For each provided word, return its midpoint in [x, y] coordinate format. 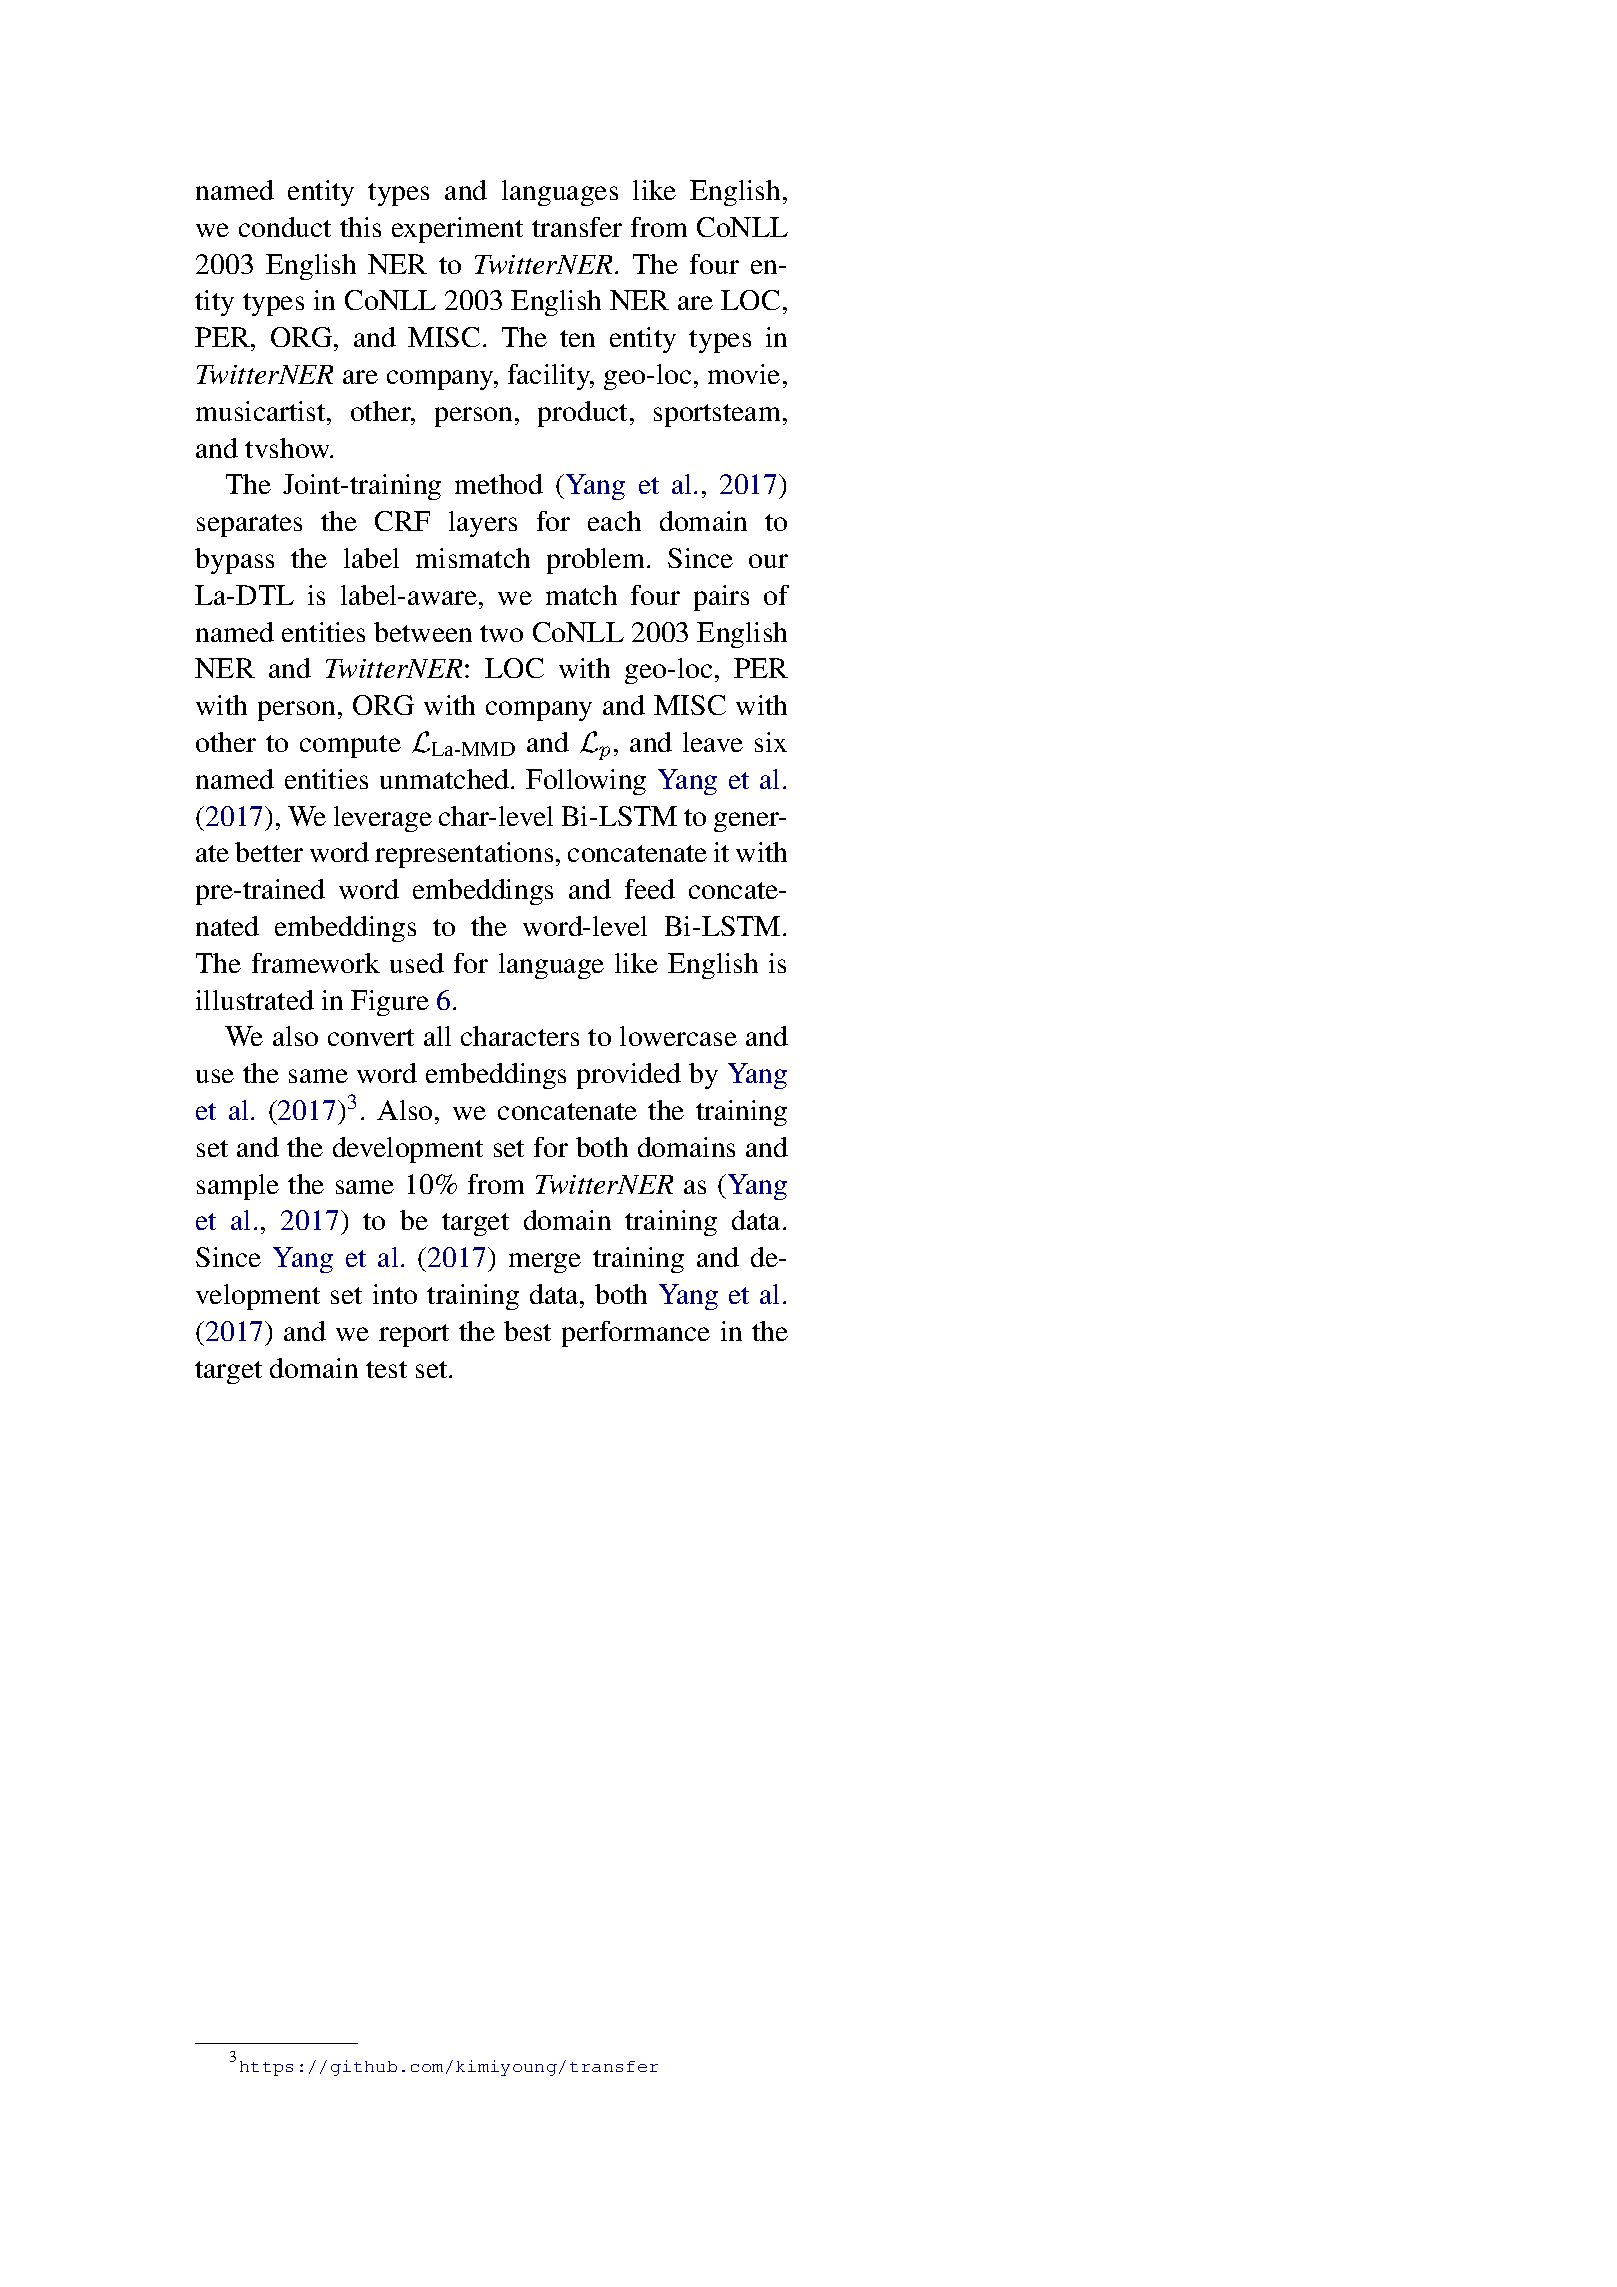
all [437, 1036]
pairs [721, 598]
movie [744, 374]
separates [249, 525]
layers [483, 524]
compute [350, 746]
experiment [457, 230]
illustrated [255, 1000]
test [386, 1369]
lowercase [678, 1036]
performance [636, 1334]
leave [713, 742]
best [527, 1331]
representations [464, 855]
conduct [285, 227]
